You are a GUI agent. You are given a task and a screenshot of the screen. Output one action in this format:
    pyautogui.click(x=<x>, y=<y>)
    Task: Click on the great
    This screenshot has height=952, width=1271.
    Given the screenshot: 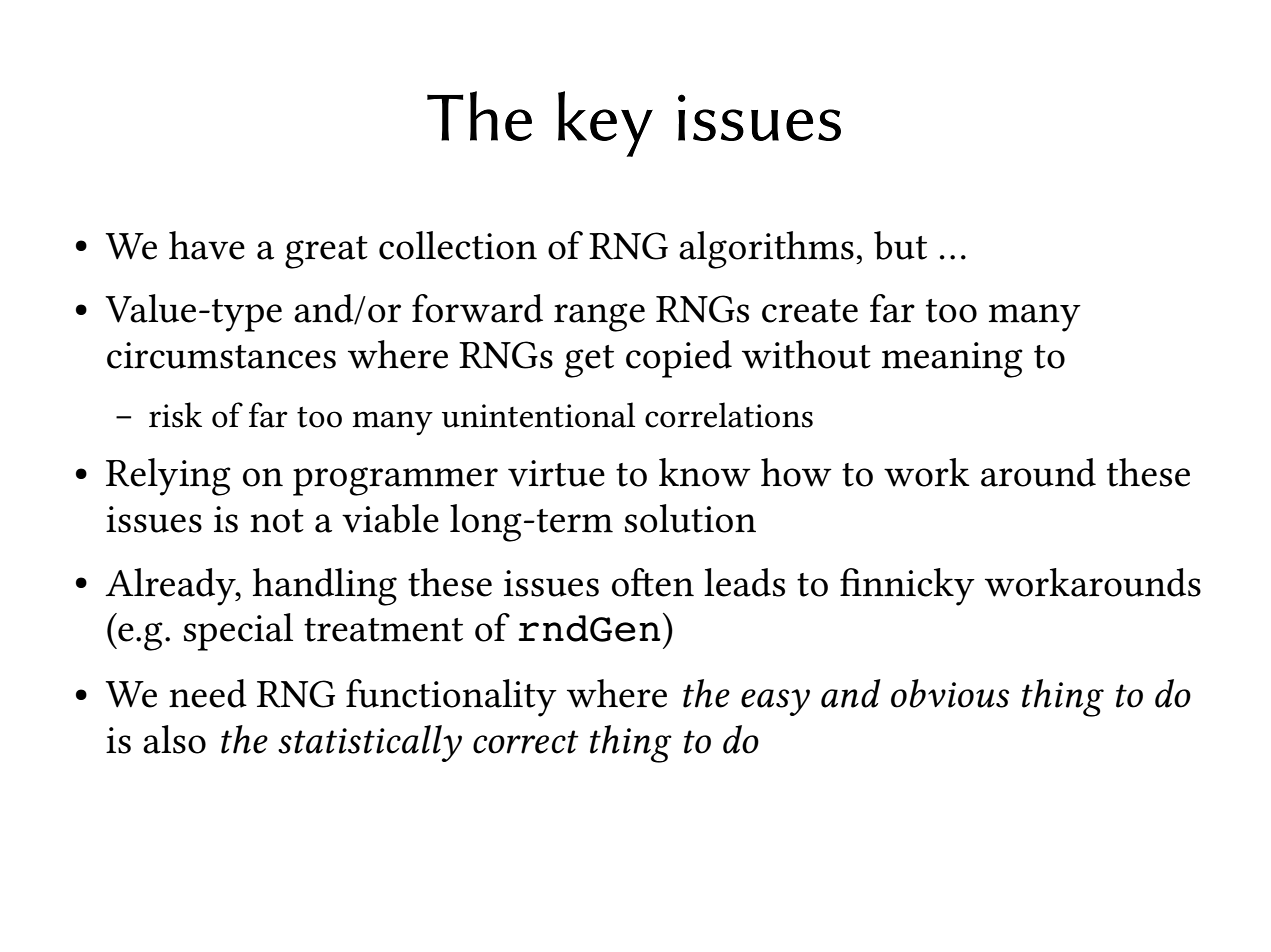 What is the action you would take?
    pyautogui.click(x=326, y=252)
